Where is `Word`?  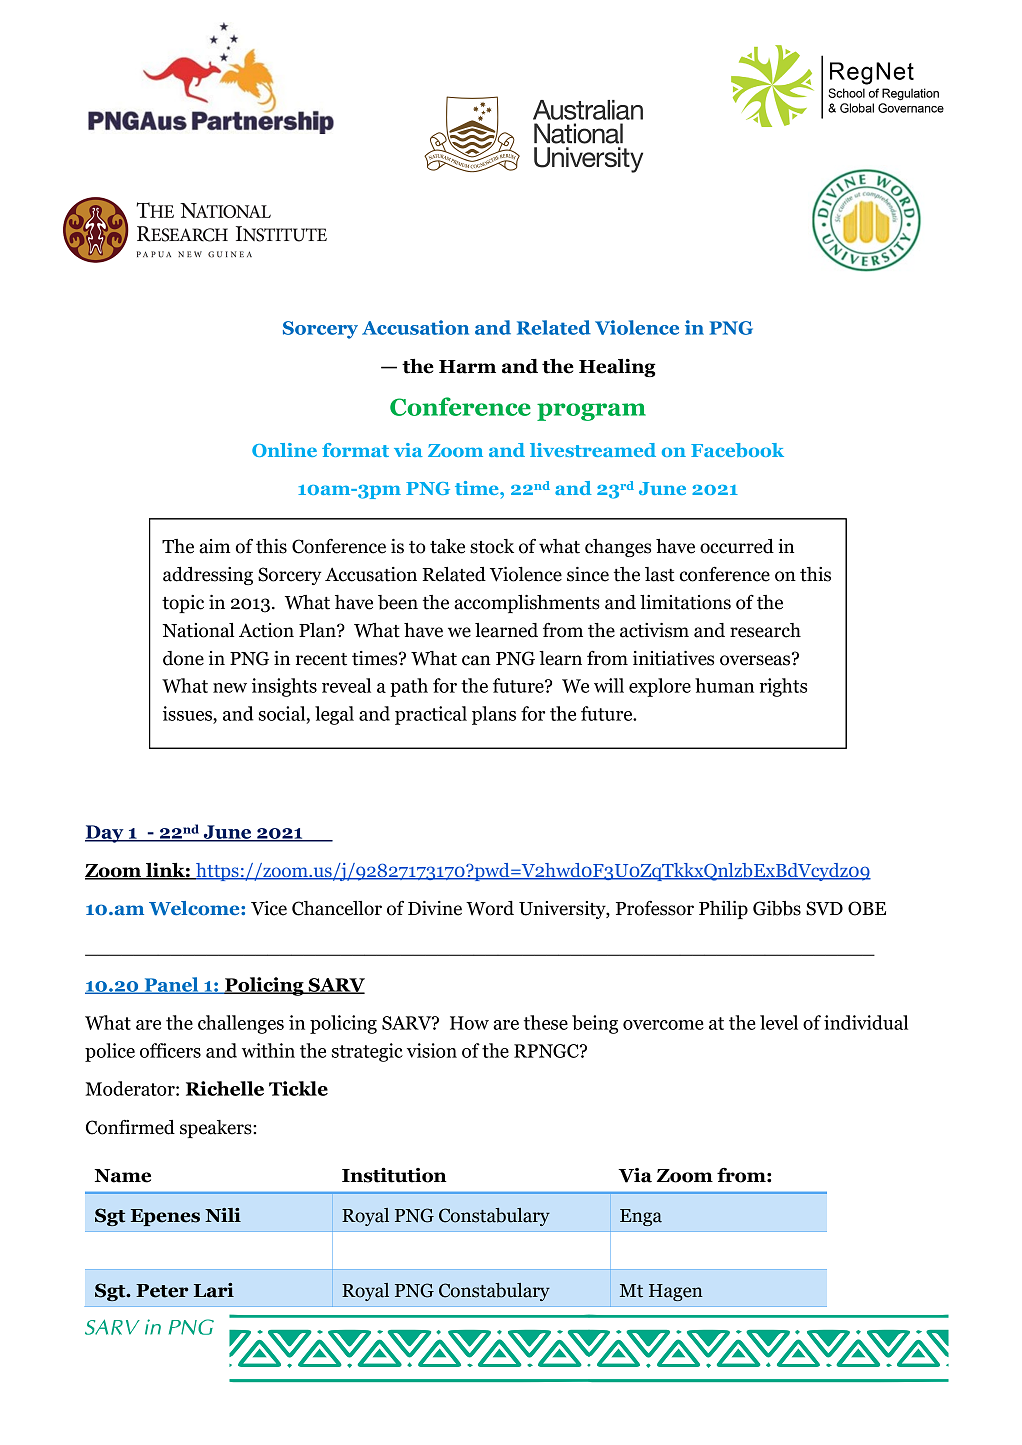 Word is located at coordinates (490, 908).
